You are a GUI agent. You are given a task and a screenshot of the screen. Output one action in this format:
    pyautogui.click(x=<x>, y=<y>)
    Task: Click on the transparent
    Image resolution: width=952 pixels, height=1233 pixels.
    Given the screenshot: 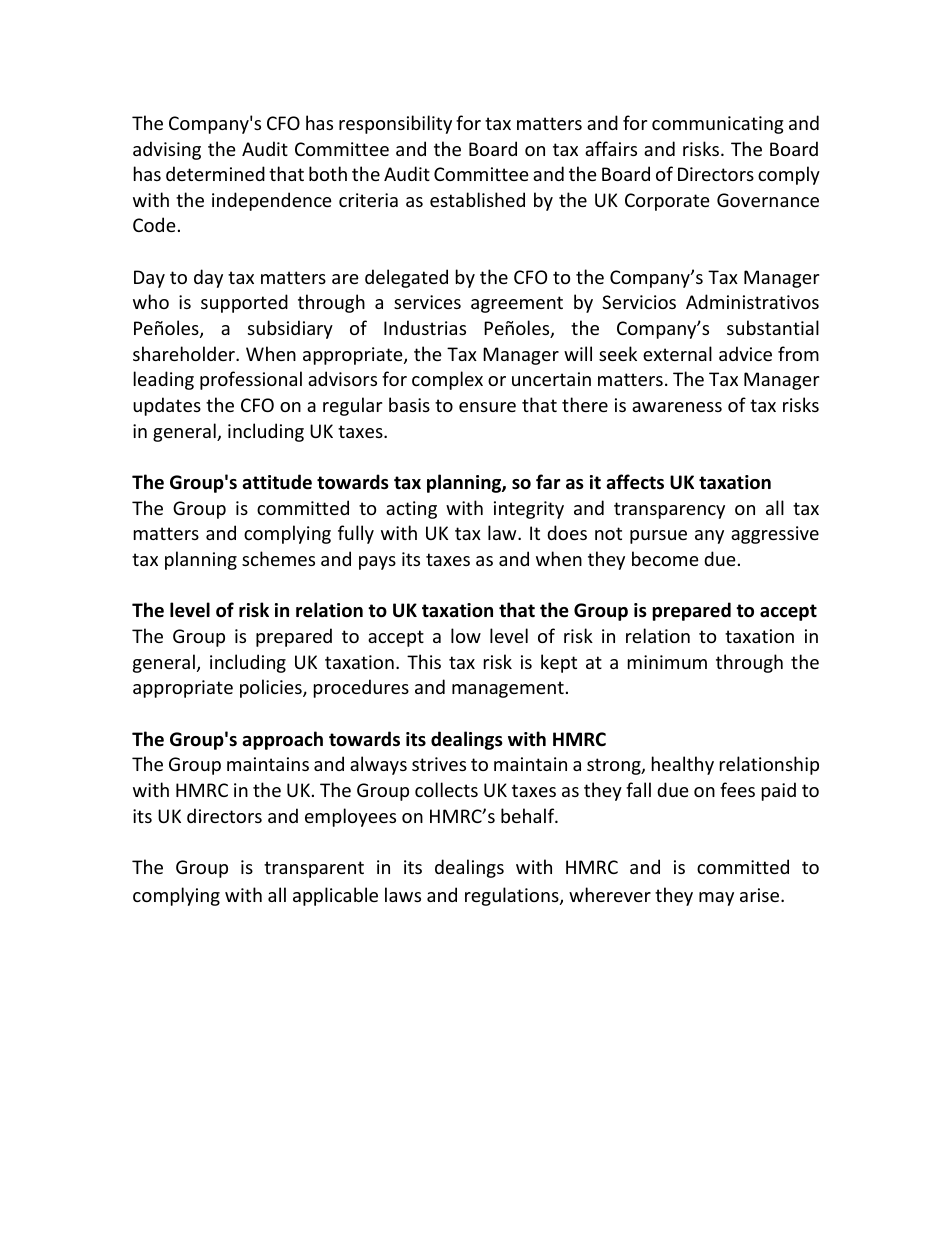 What is the action you would take?
    pyautogui.click(x=314, y=869)
